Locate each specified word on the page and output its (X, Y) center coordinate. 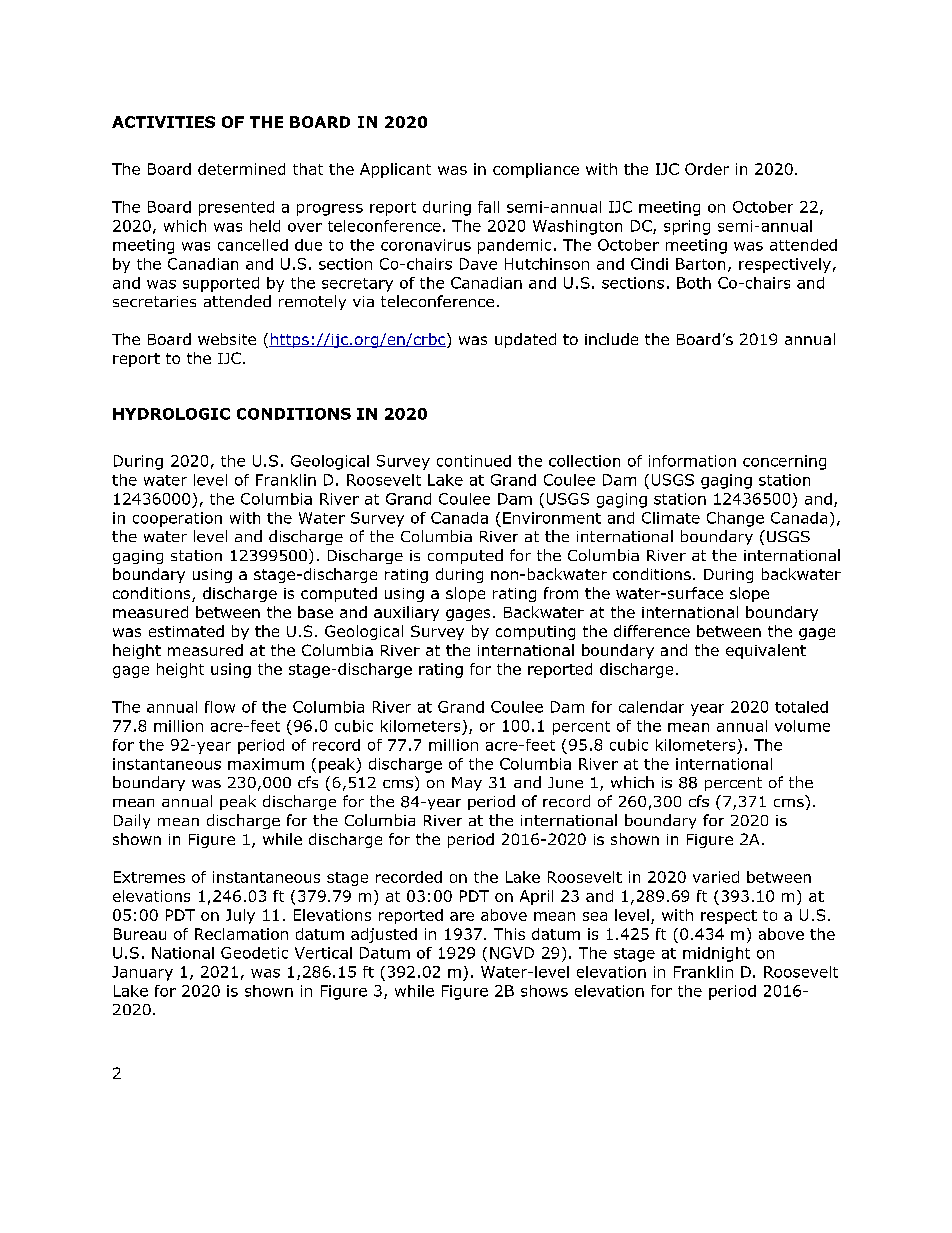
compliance (536, 170)
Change (735, 519)
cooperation (177, 519)
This (509, 934)
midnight (716, 954)
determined (241, 169)
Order (707, 169)
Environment (552, 518)
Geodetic (254, 953)
